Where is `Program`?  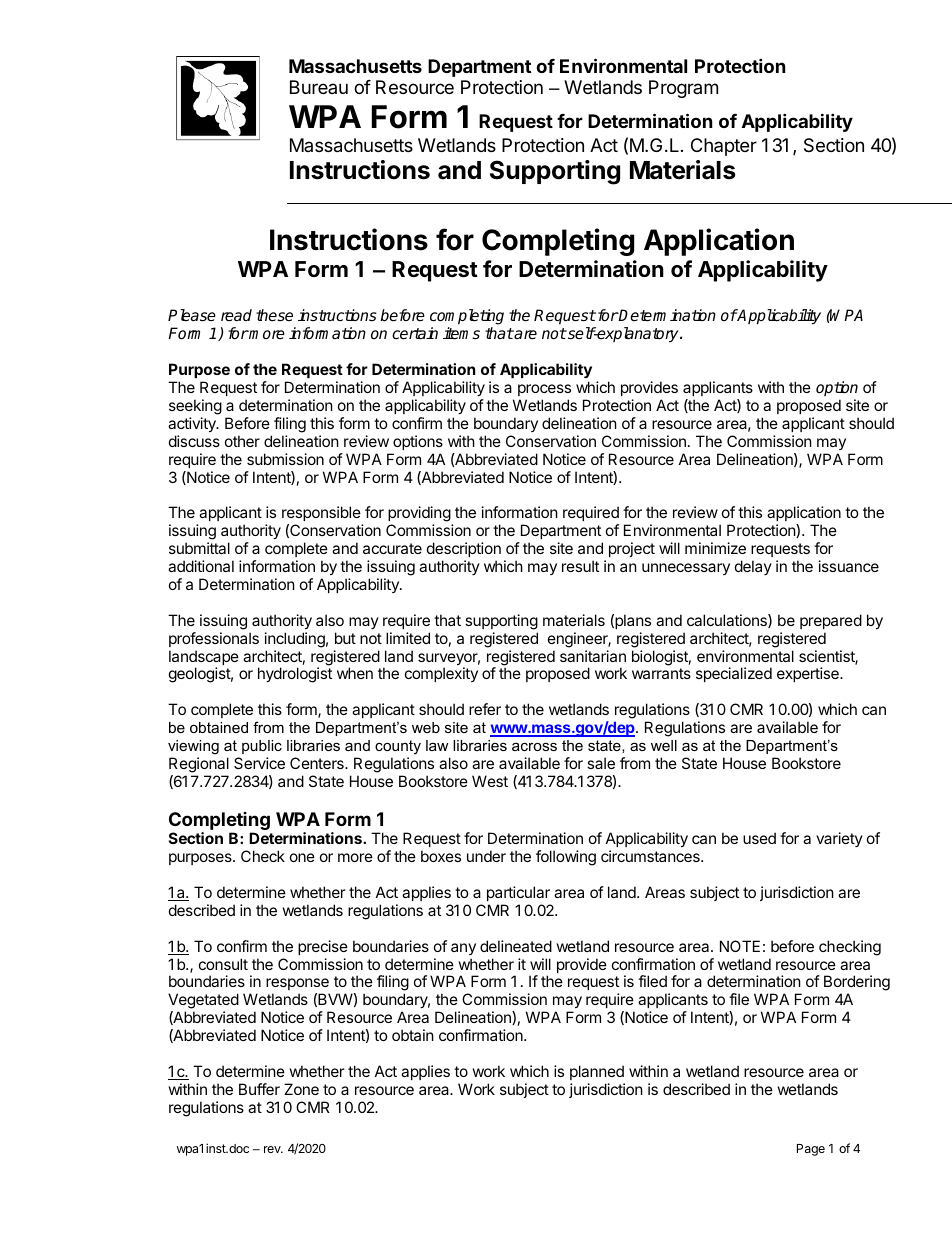 Program is located at coordinates (683, 89).
